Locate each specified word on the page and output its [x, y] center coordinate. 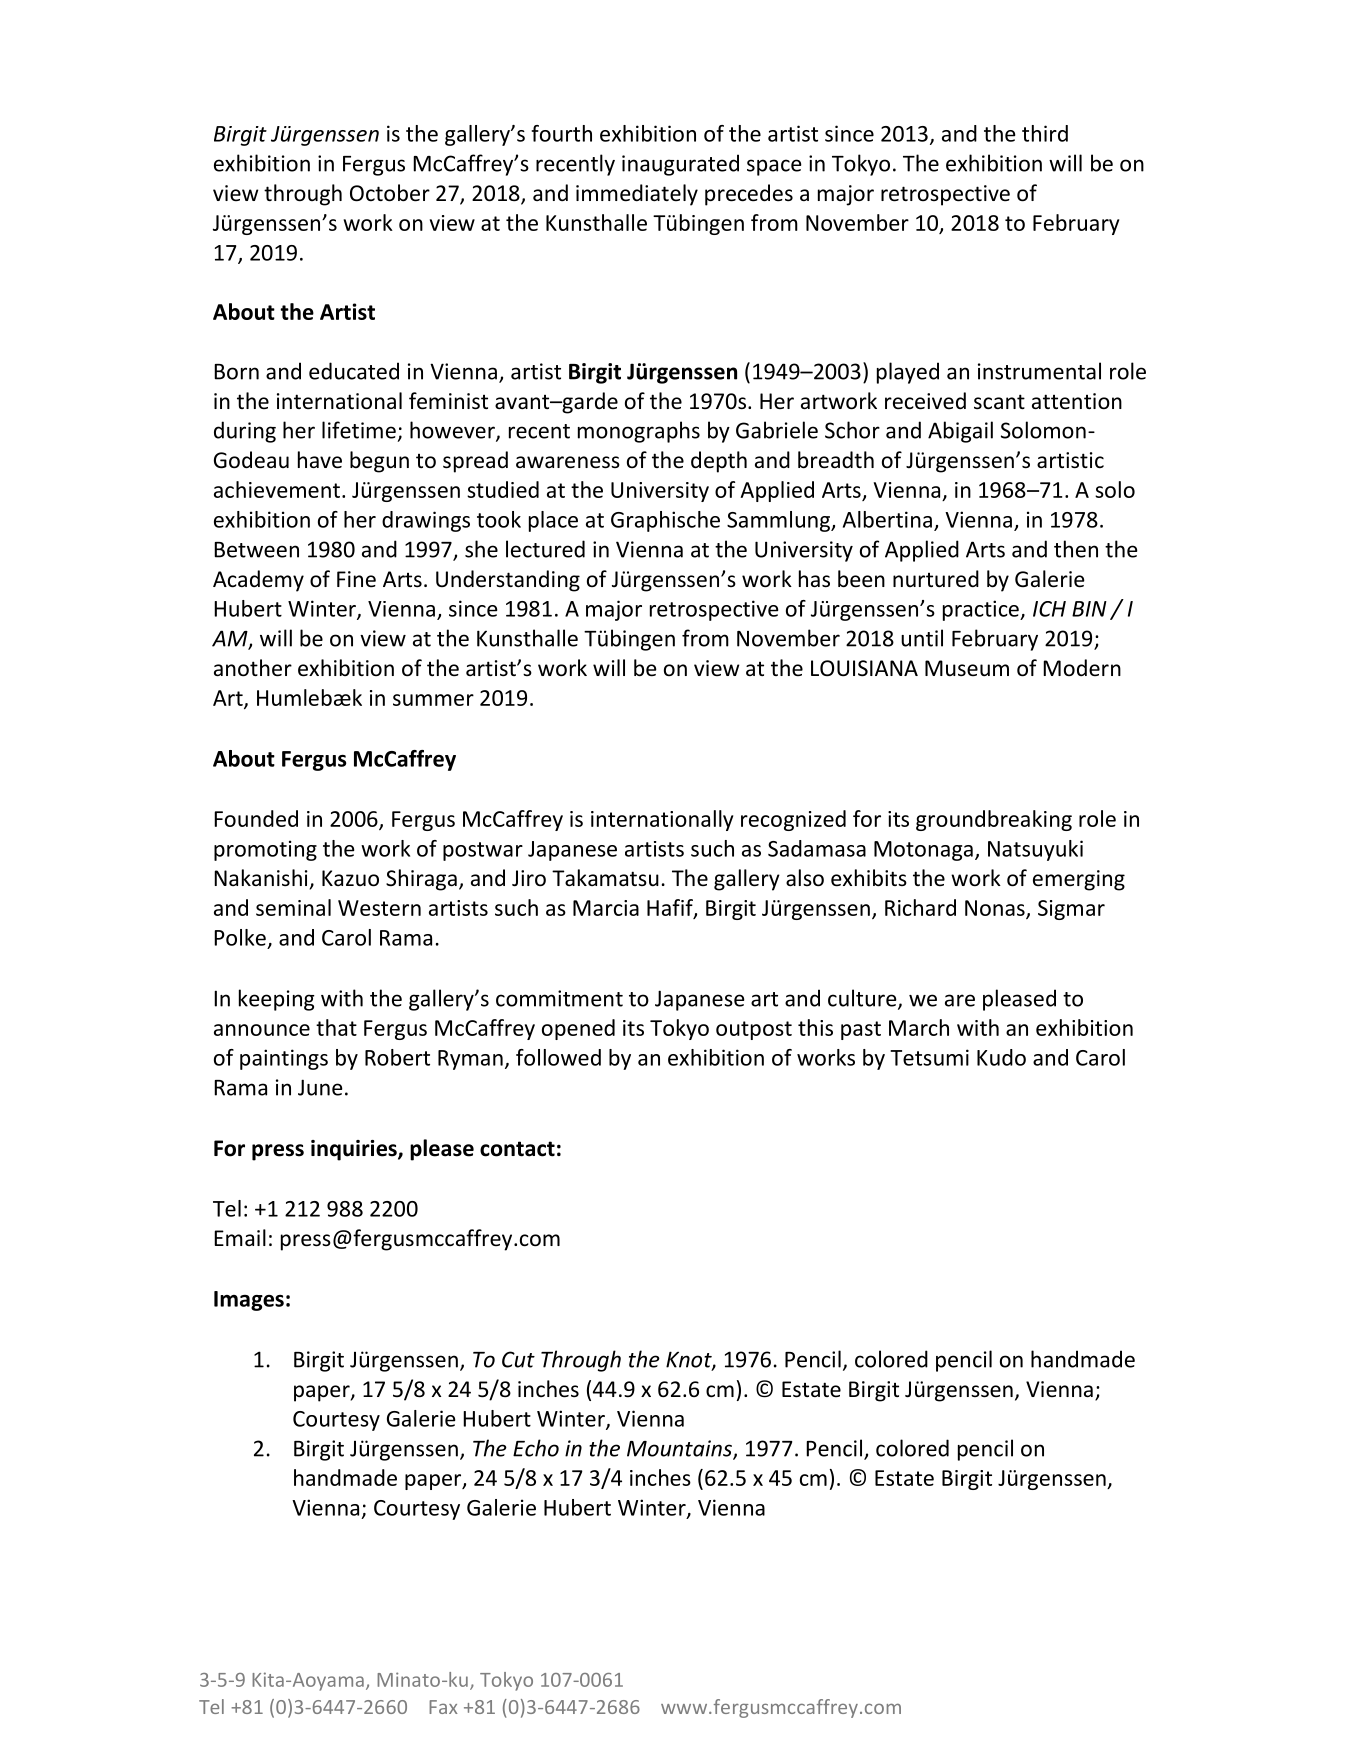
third [1045, 133]
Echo [536, 1448]
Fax [443, 1707]
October [390, 193]
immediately [637, 195]
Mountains [680, 1449]
